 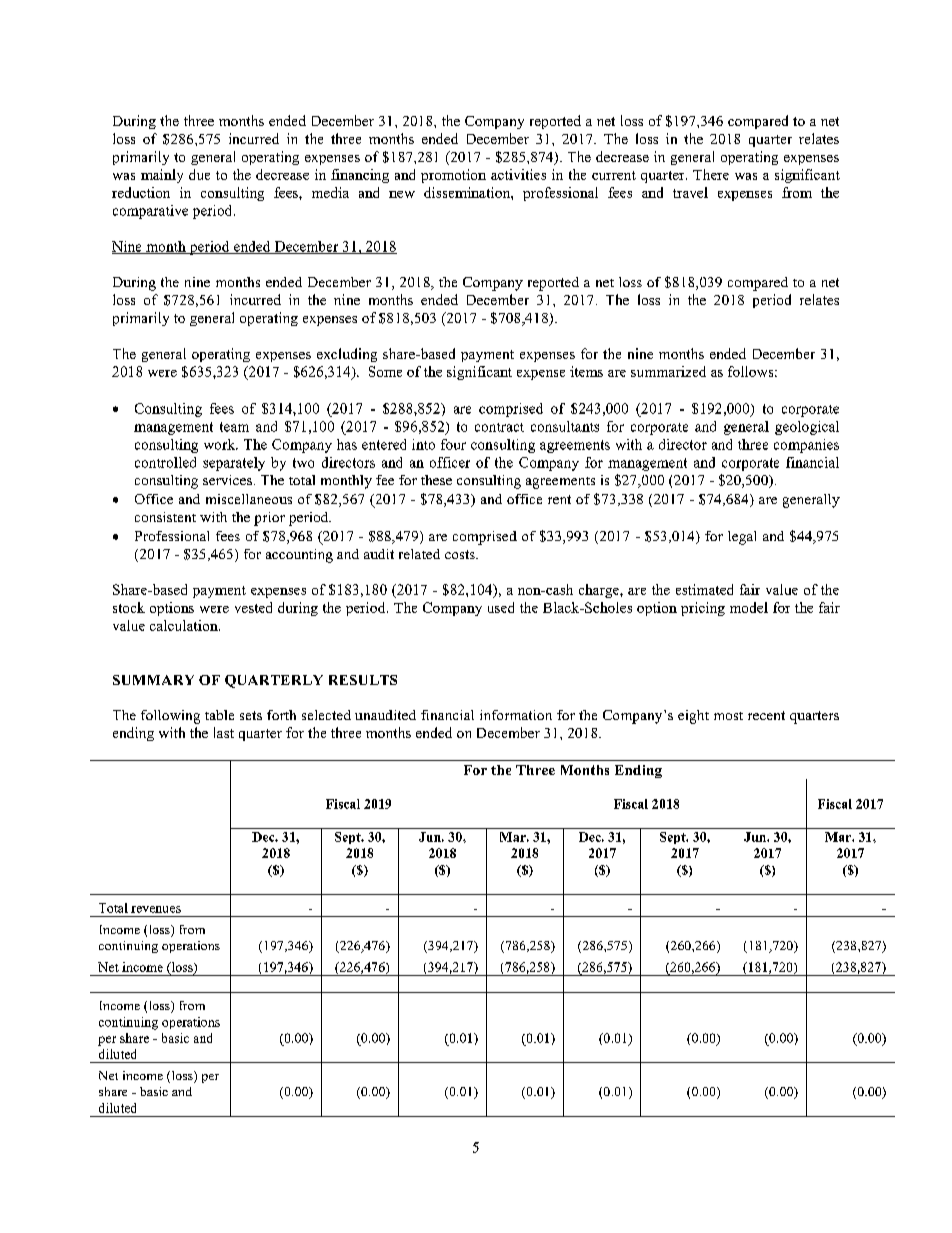 What do you see at coordinates (165, 517) in the document?
I see `consistent` at bounding box center [165, 517].
